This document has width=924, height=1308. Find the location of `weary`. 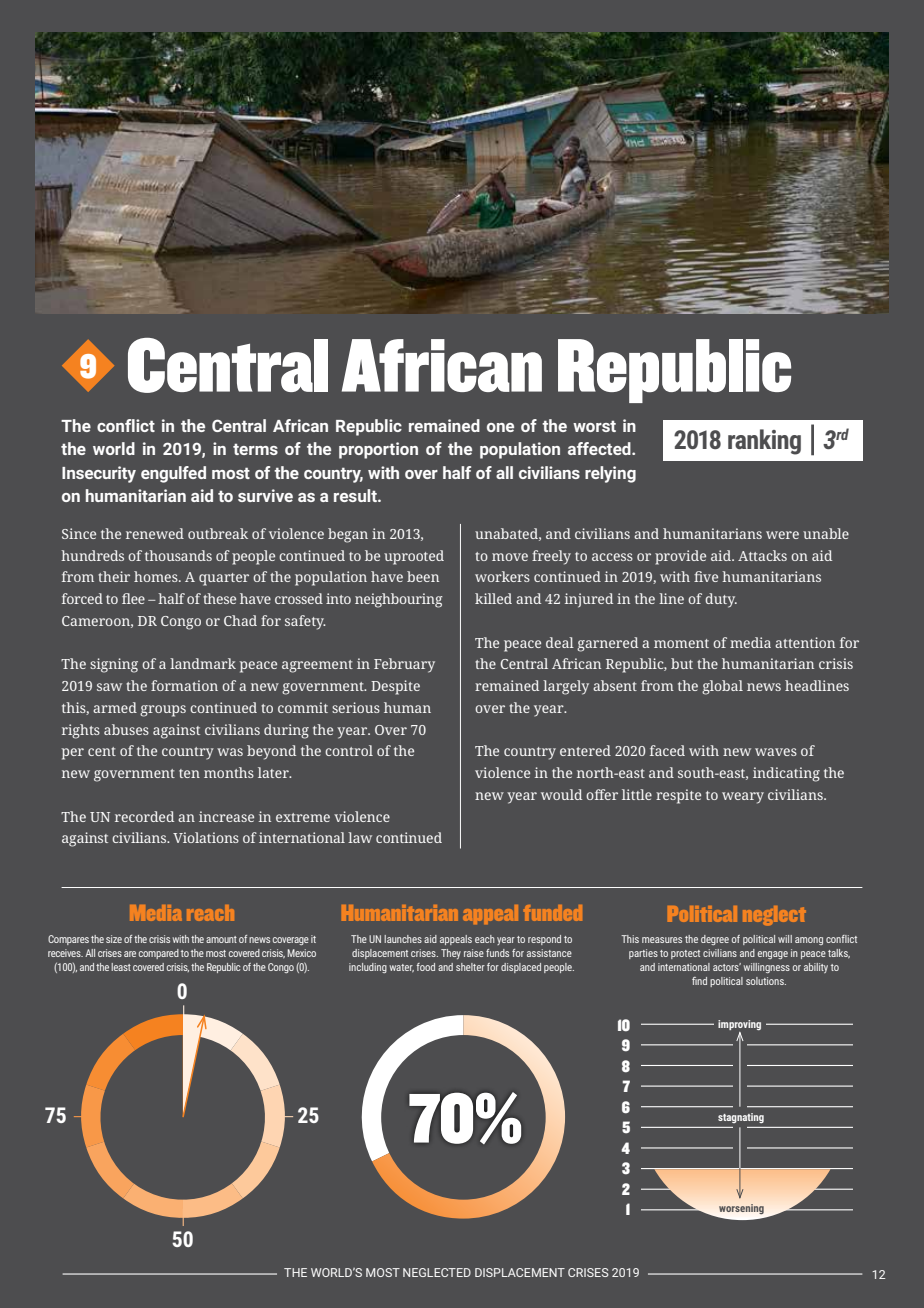

weary is located at coordinates (743, 798).
